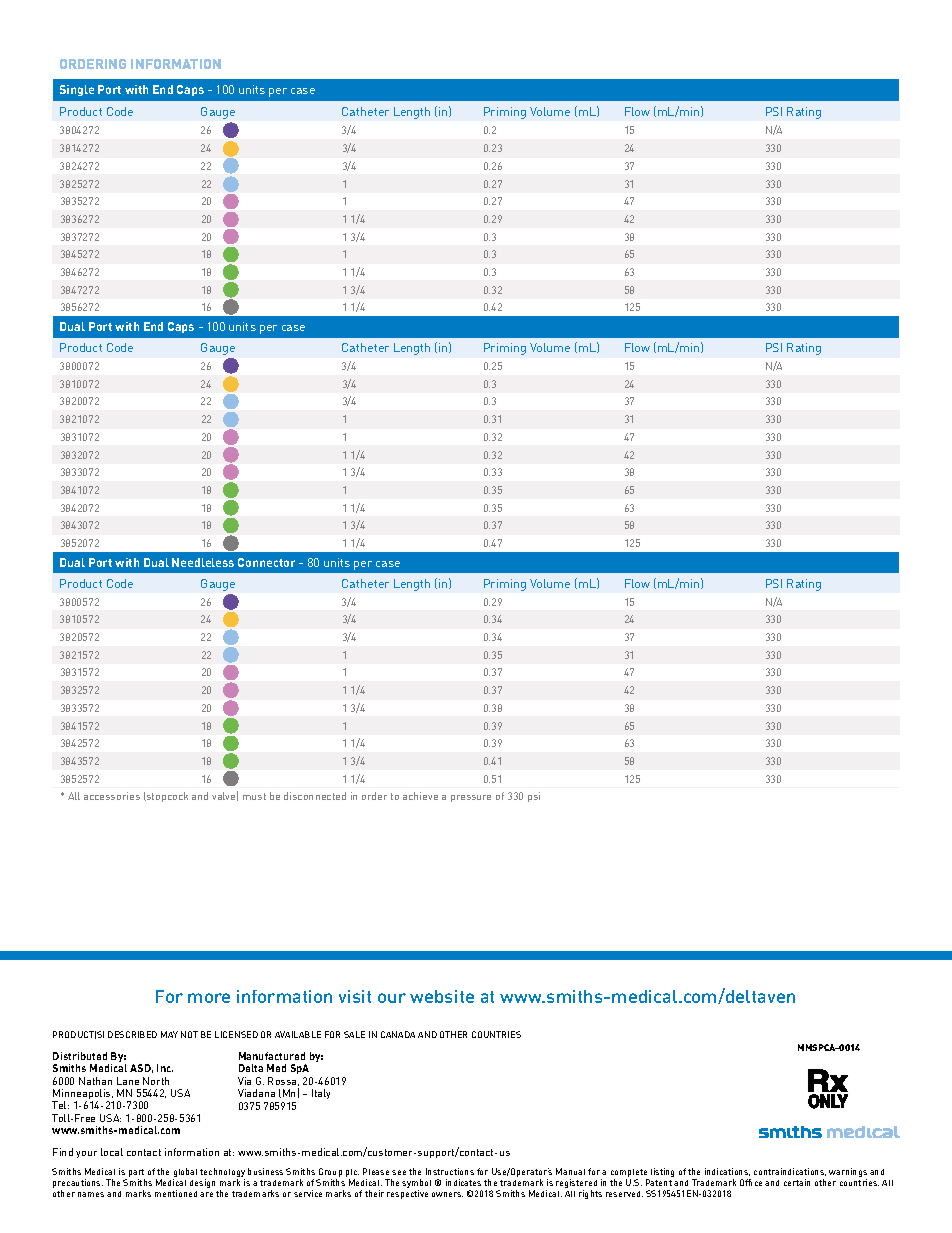  Describe the element at coordinates (266, 562) in the document. I see `Connector` at that location.
